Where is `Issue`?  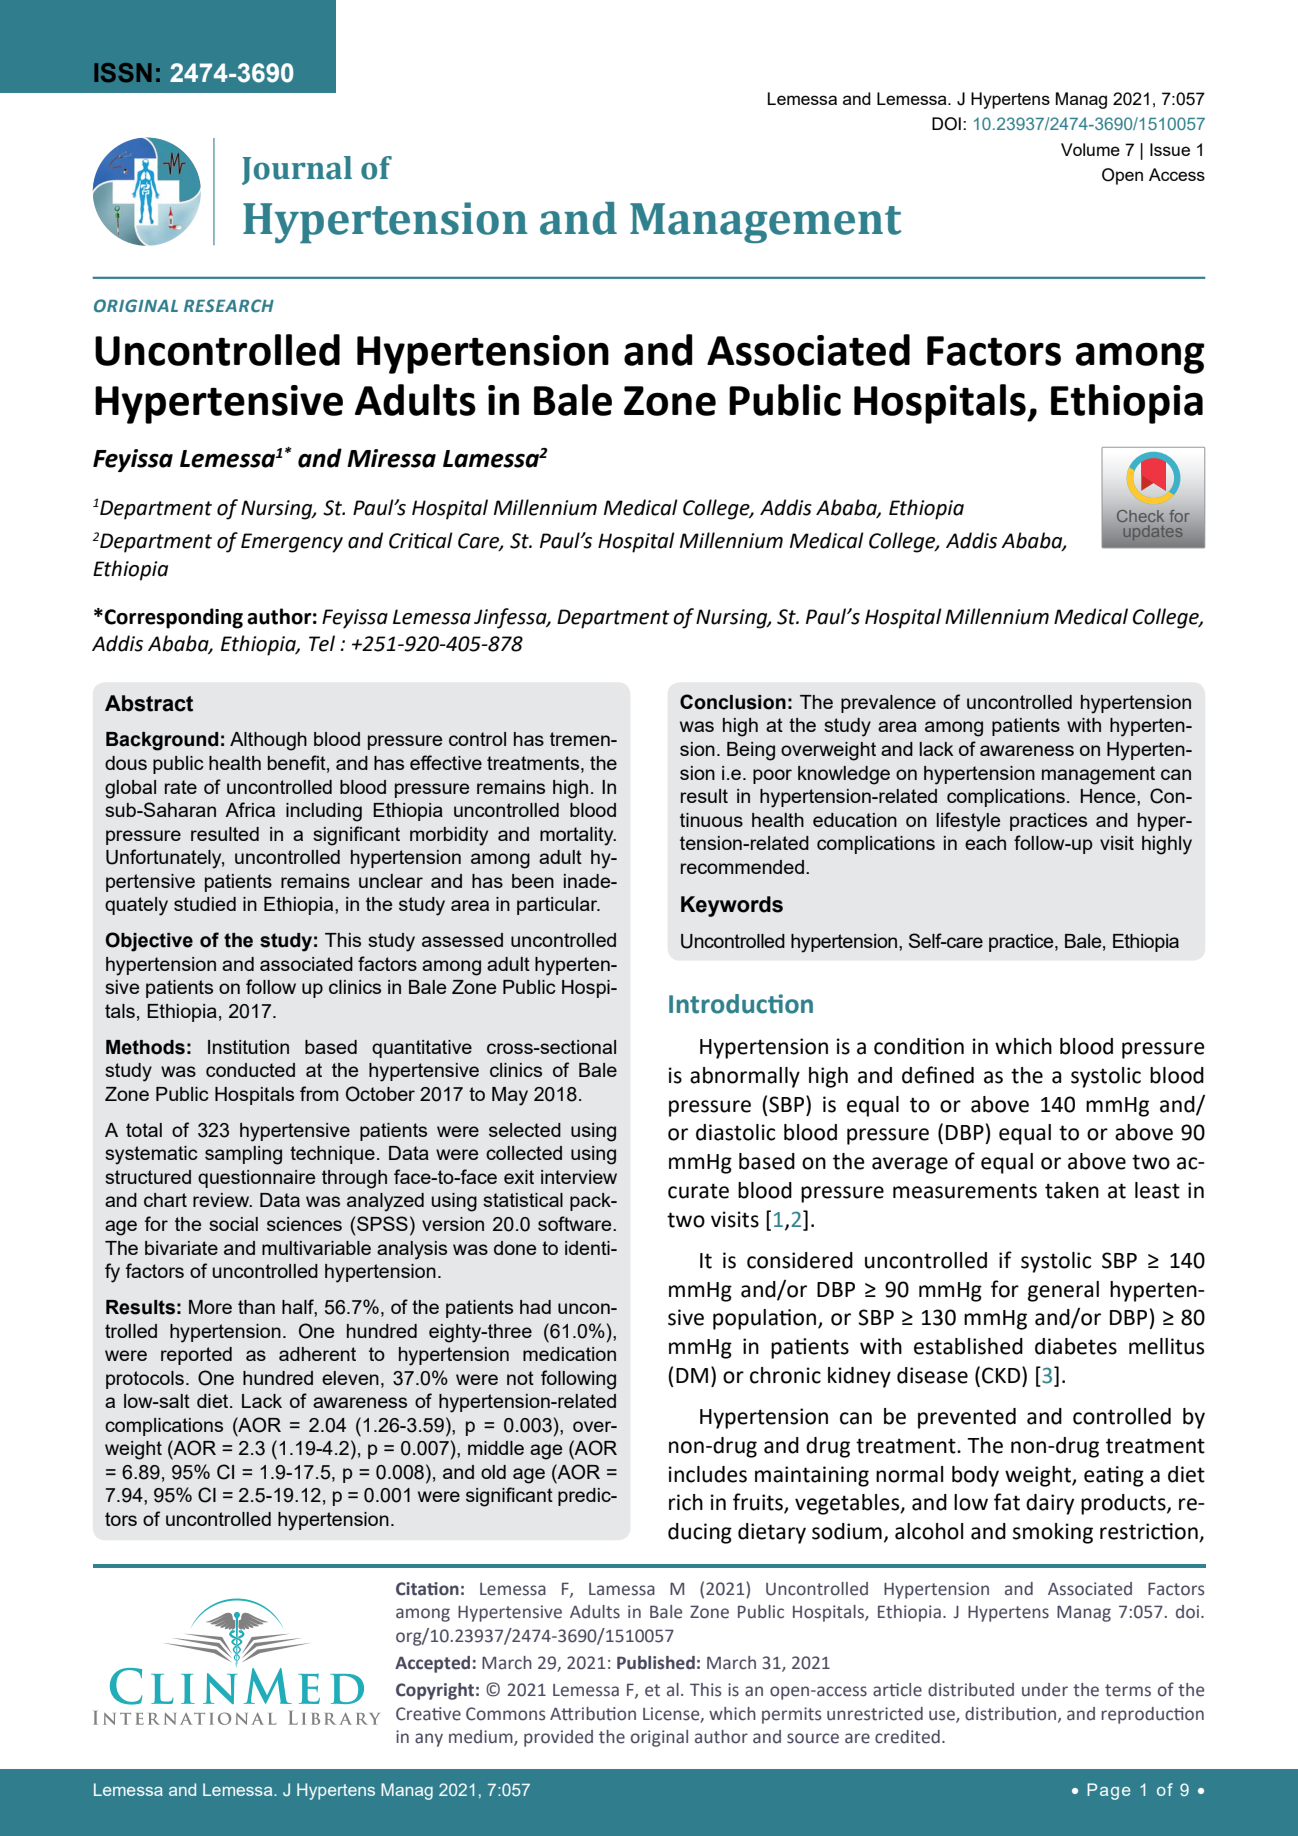
Issue is located at coordinates (1170, 149).
